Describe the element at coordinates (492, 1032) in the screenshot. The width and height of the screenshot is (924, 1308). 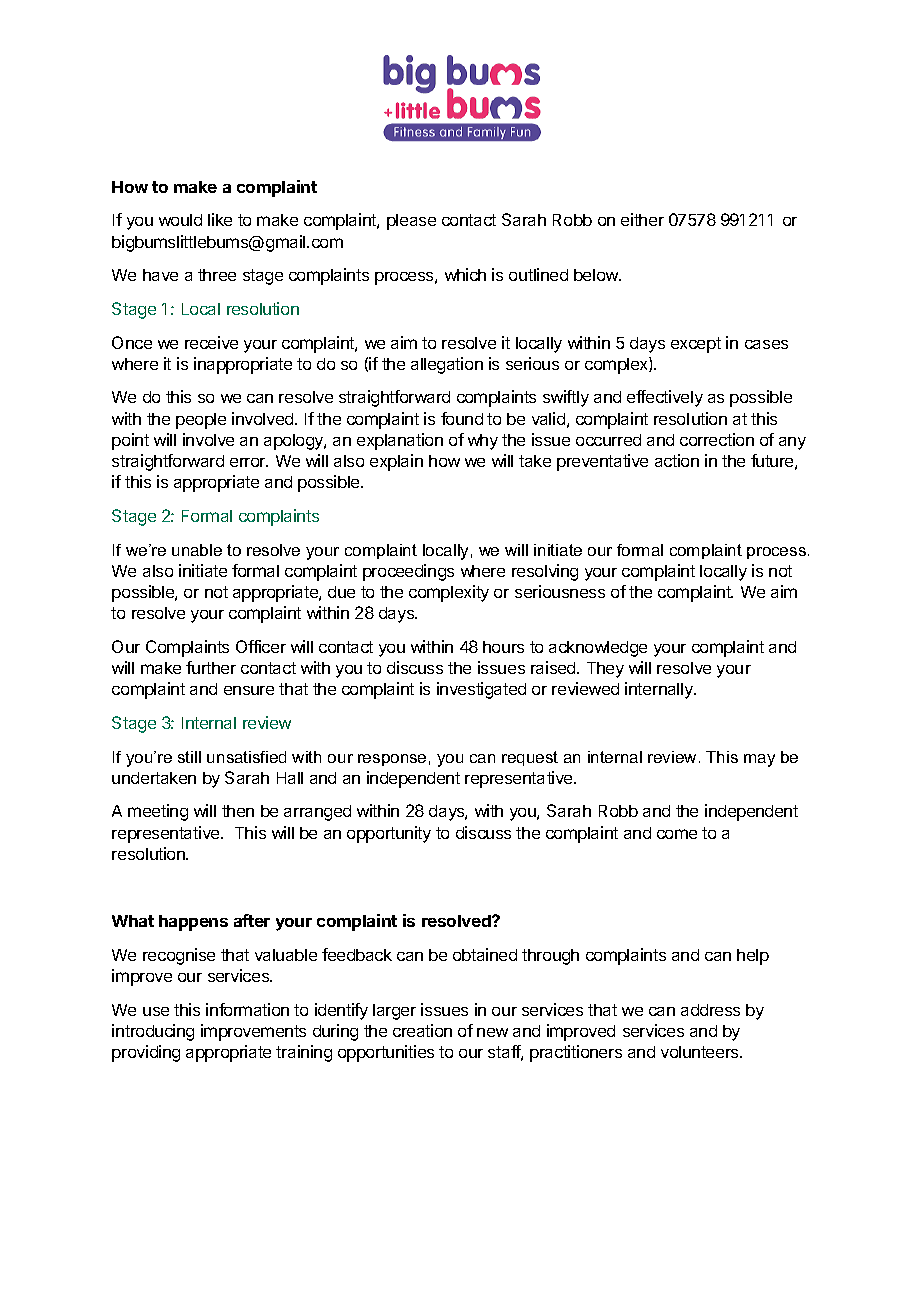
I see `new` at that location.
